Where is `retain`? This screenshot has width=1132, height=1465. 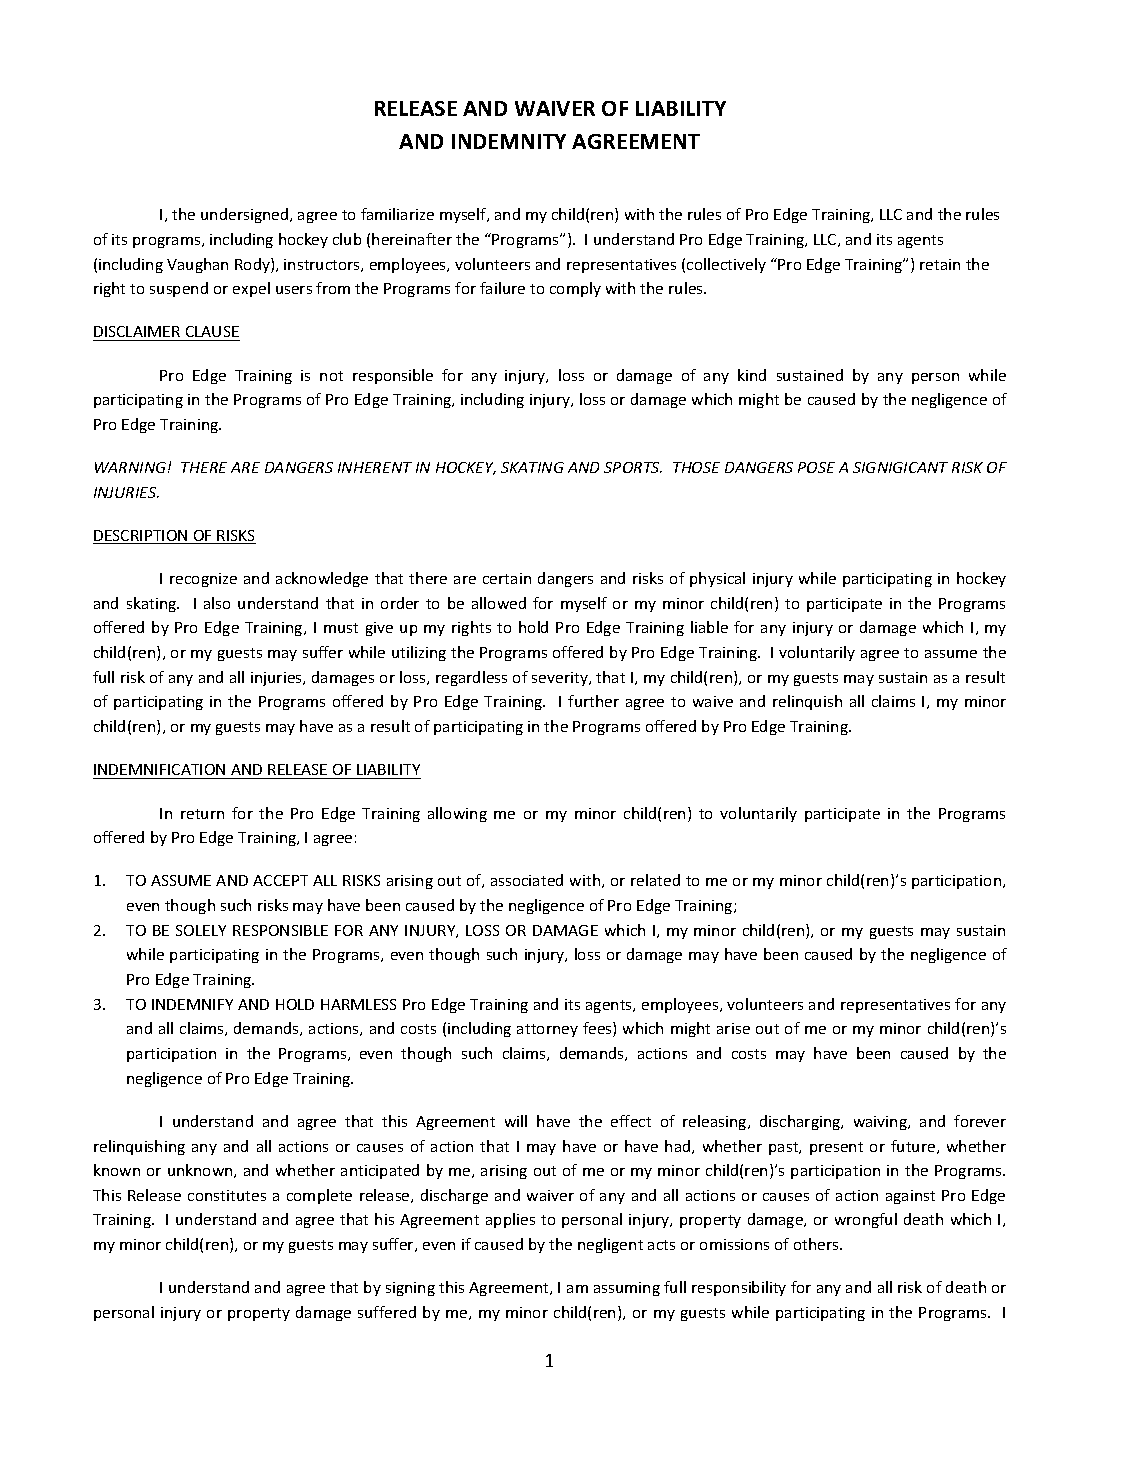 retain is located at coordinates (940, 264).
